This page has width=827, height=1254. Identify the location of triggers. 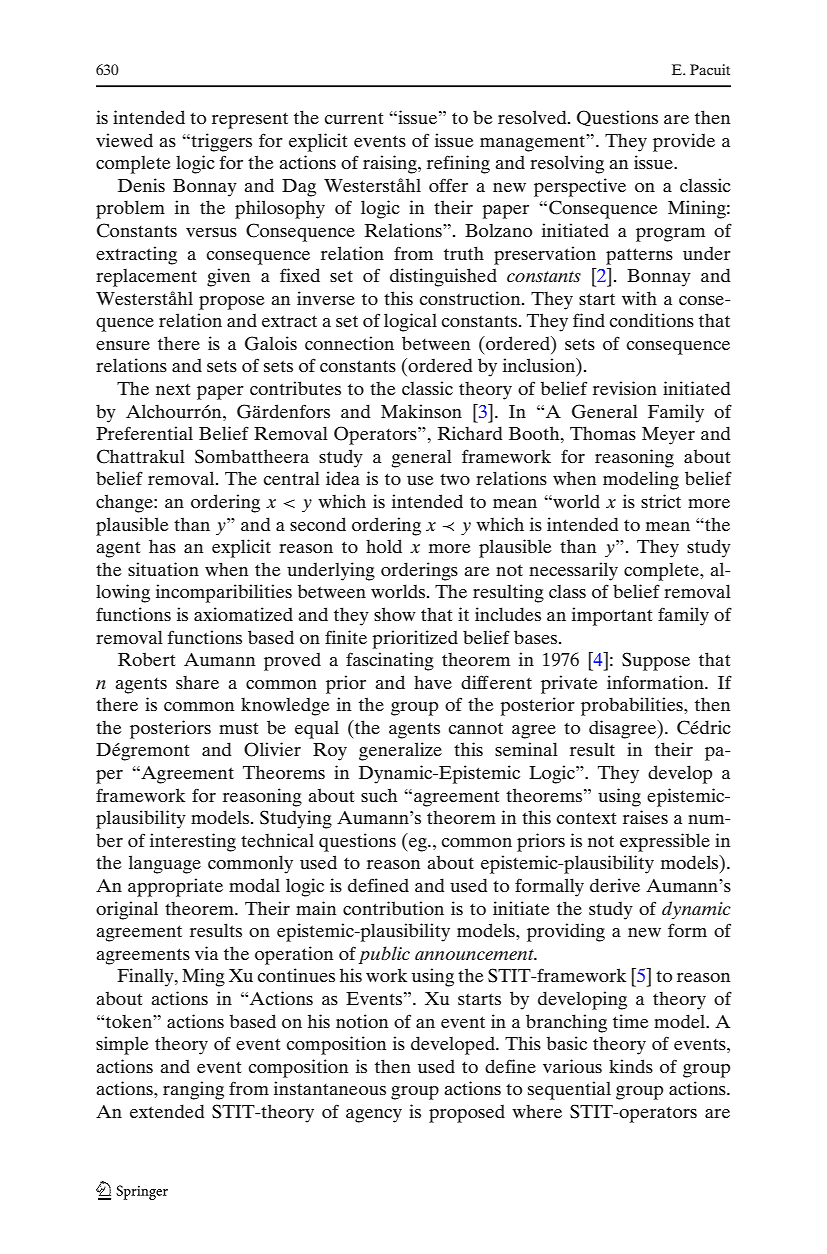
(220, 142).
